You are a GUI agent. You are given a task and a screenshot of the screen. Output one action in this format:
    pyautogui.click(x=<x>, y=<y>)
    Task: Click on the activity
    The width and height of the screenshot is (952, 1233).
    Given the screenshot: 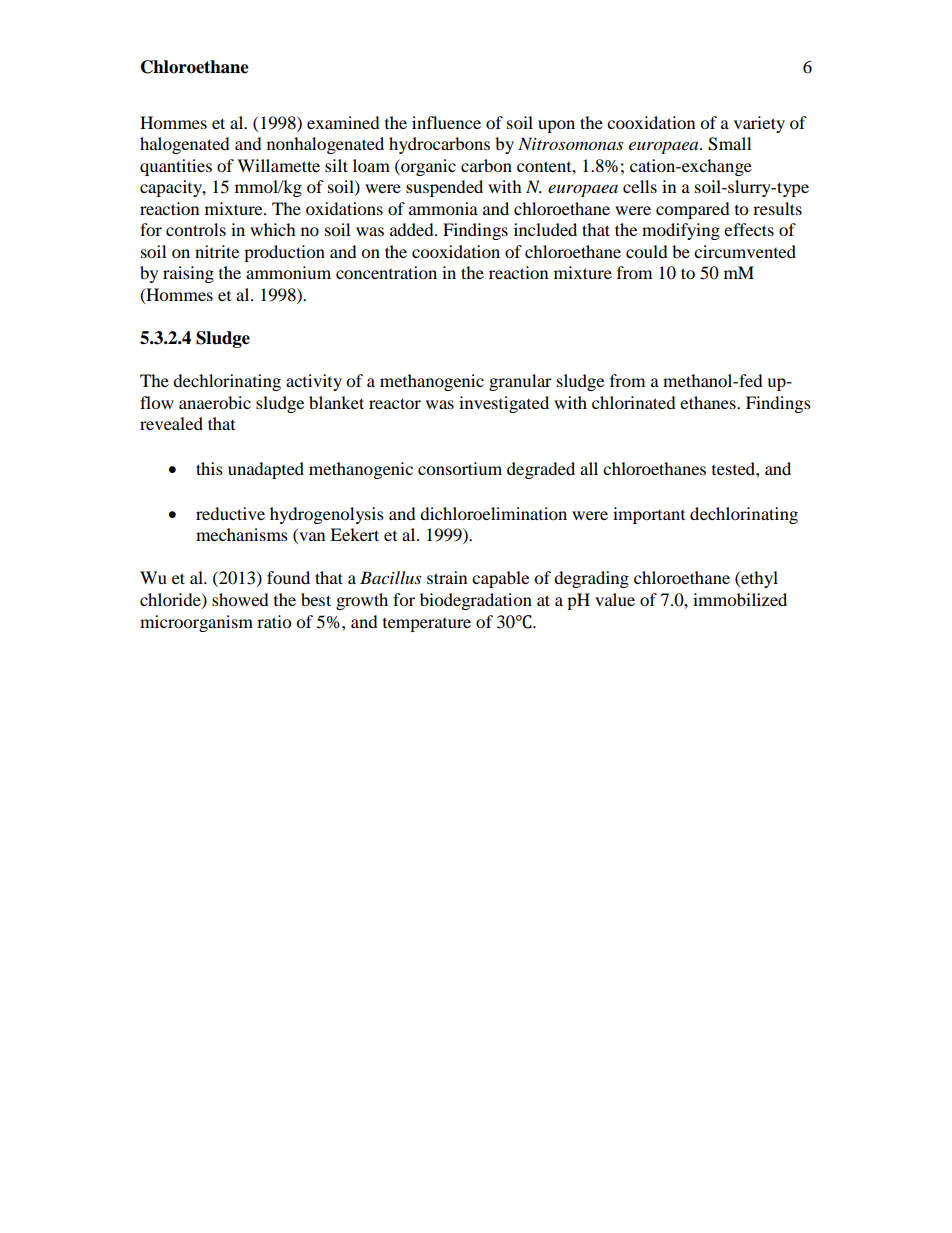 What is the action you would take?
    pyautogui.click(x=314, y=382)
